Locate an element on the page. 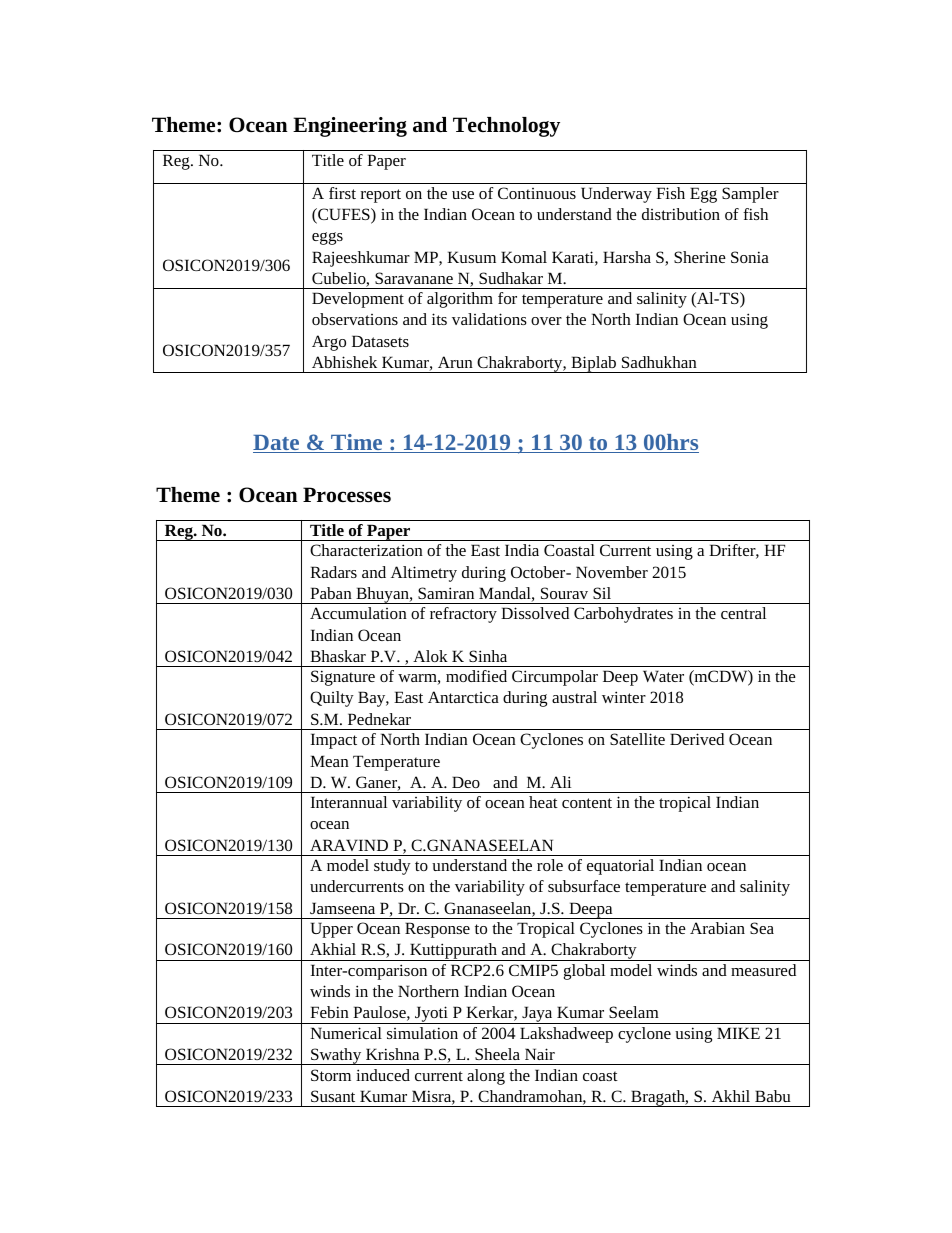 This image has height=1233, width=952. Storm is located at coordinates (331, 1075).
